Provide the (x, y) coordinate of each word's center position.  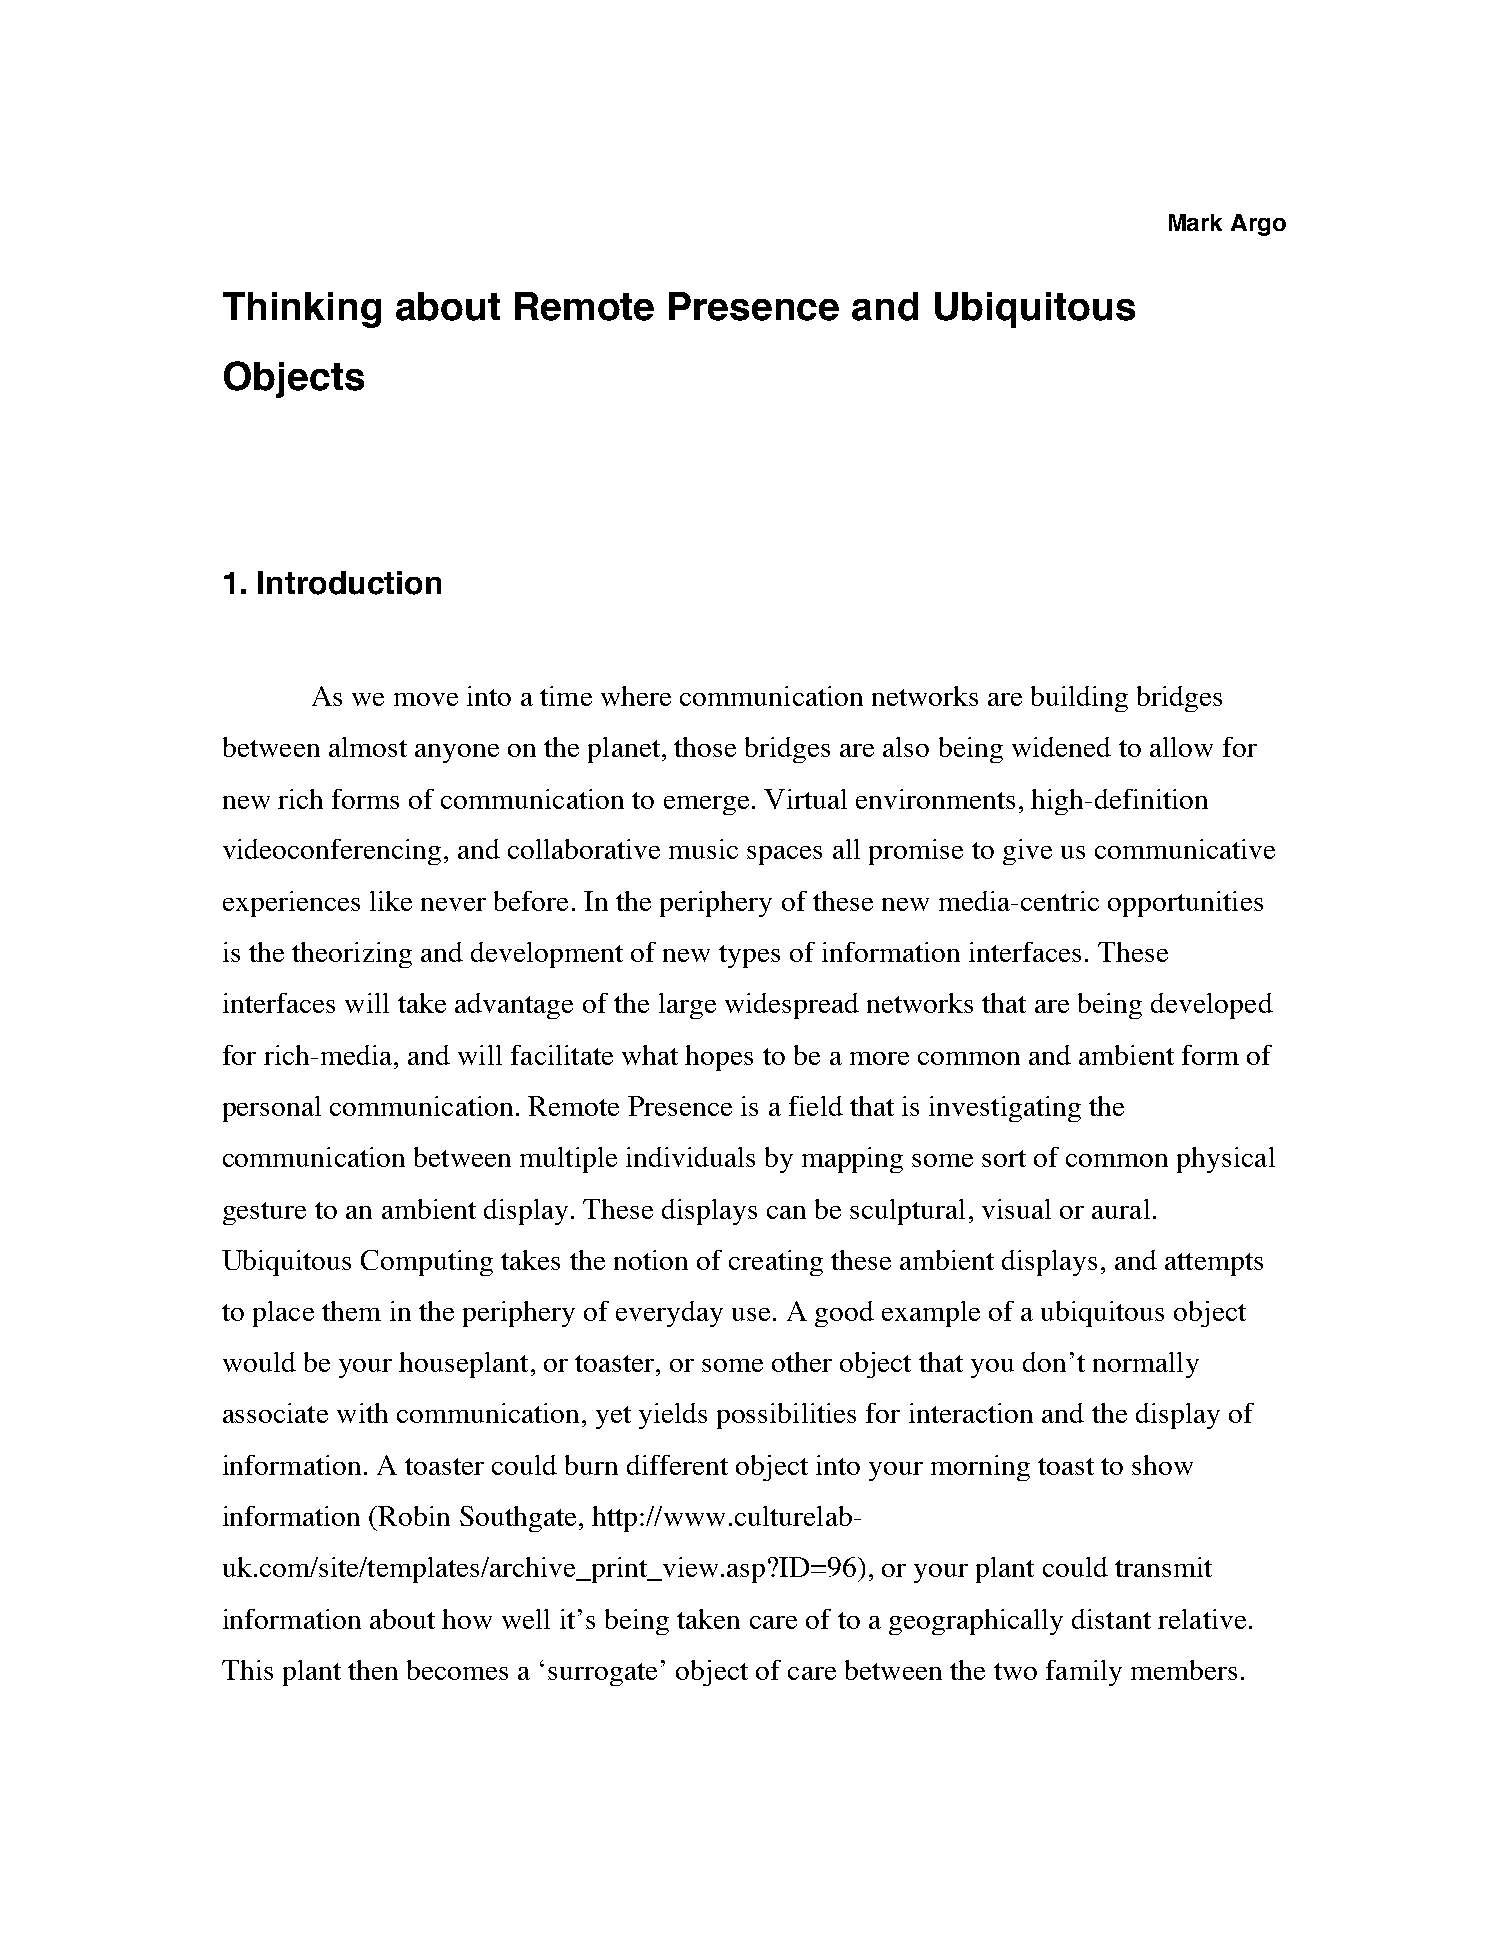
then (373, 1670)
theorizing (352, 955)
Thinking (302, 310)
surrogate (602, 1674)
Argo (1258, 225)
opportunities (1185, 904)
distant (1111, 1619)
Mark (1195, 222)
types (749, 956)
